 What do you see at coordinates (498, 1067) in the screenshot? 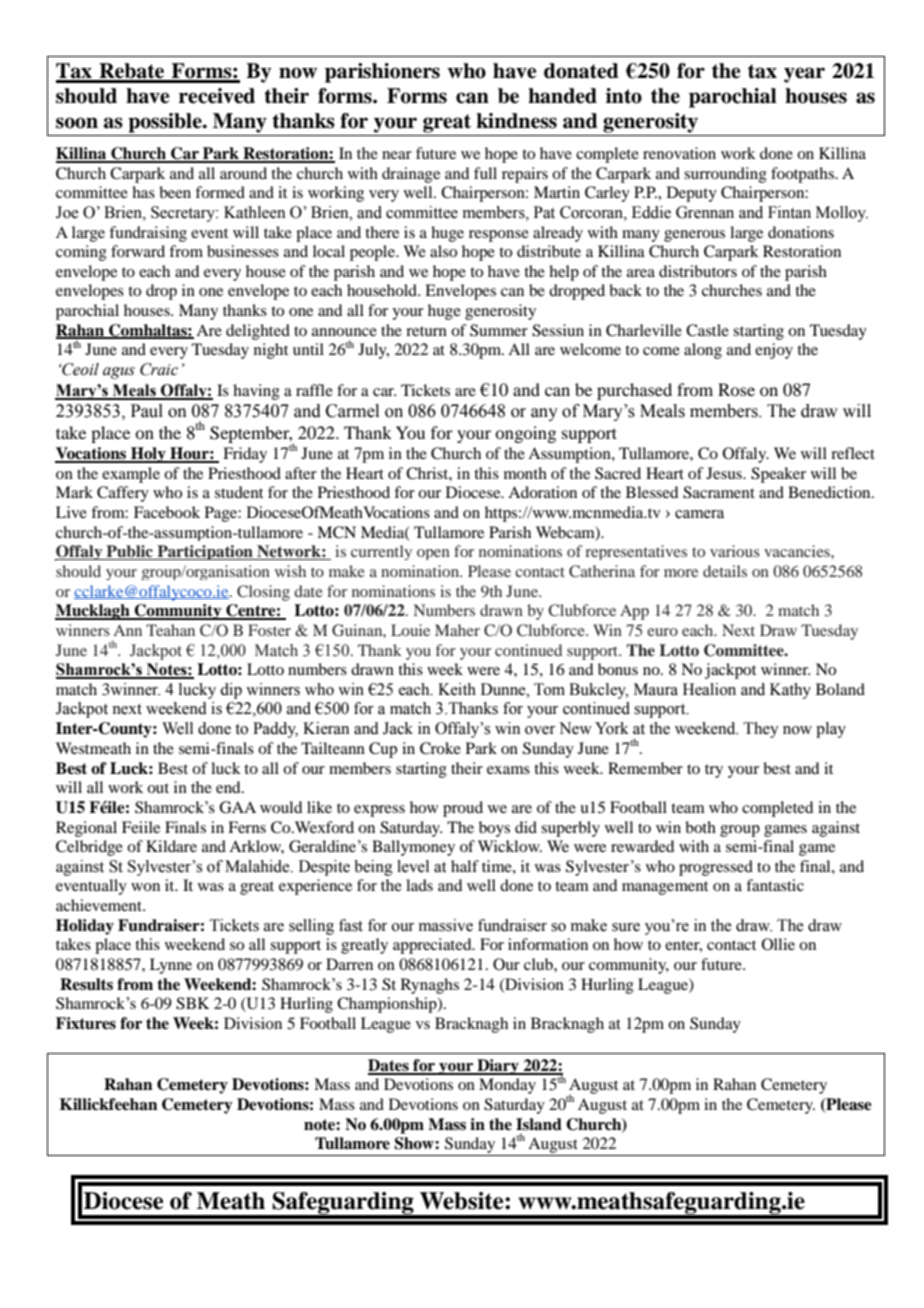
I see `Diary` at bounding box center [498, 1067].
